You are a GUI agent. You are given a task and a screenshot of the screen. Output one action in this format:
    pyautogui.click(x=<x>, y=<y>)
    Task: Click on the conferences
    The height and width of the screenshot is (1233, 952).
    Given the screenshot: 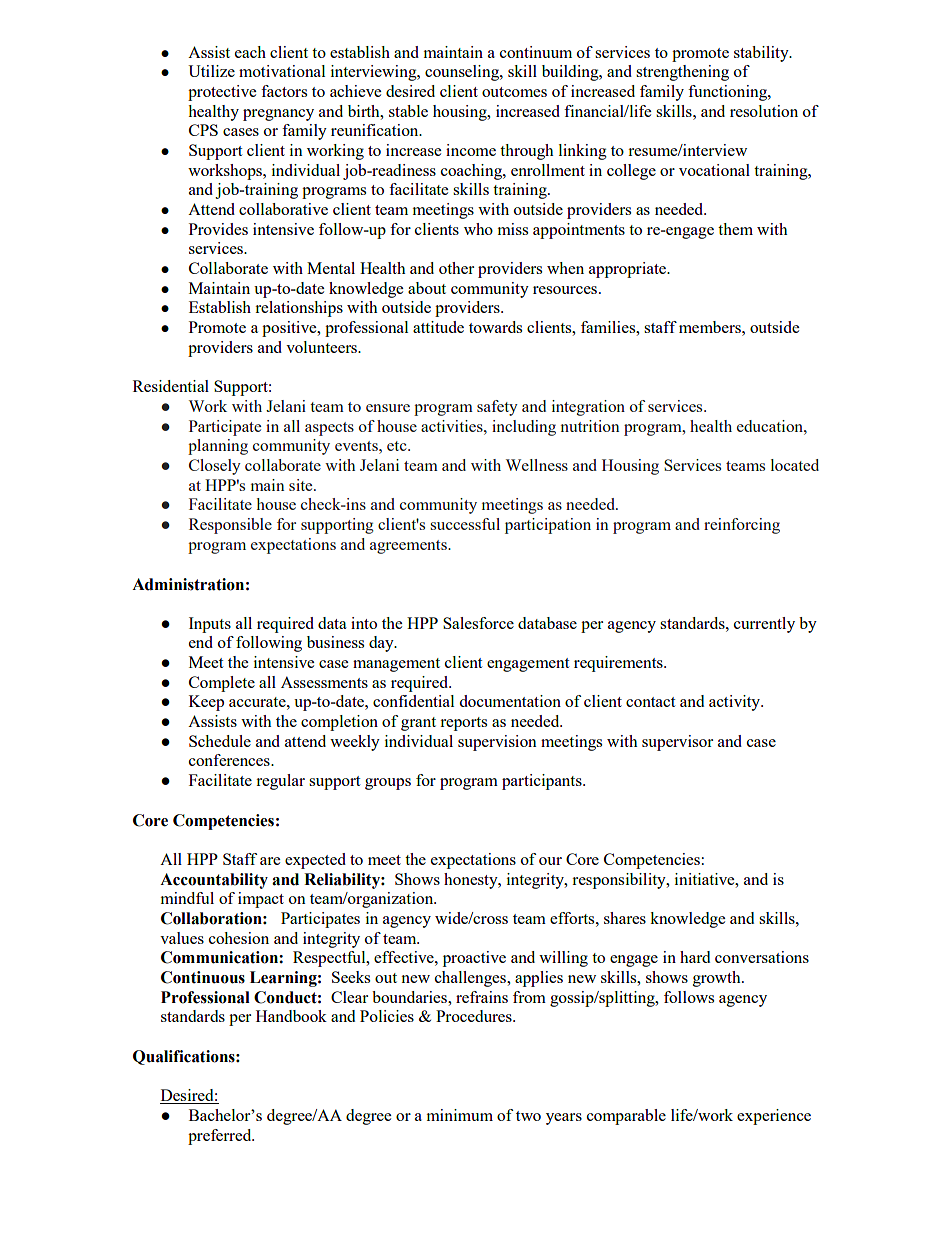 What is the action you would take?
    pyautogui.click(x=230, y=760)
